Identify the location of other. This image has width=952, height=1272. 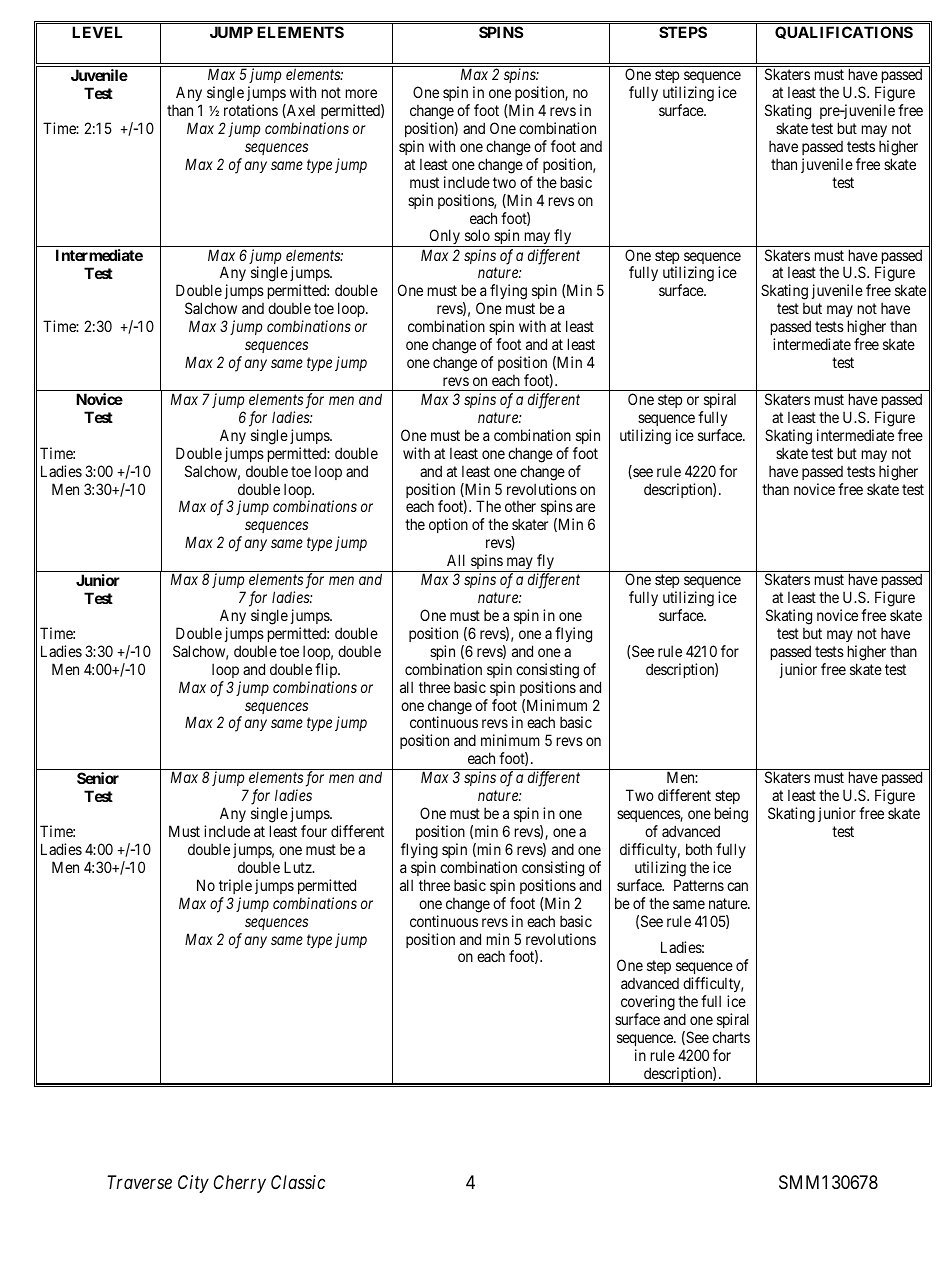
(520, 506).
